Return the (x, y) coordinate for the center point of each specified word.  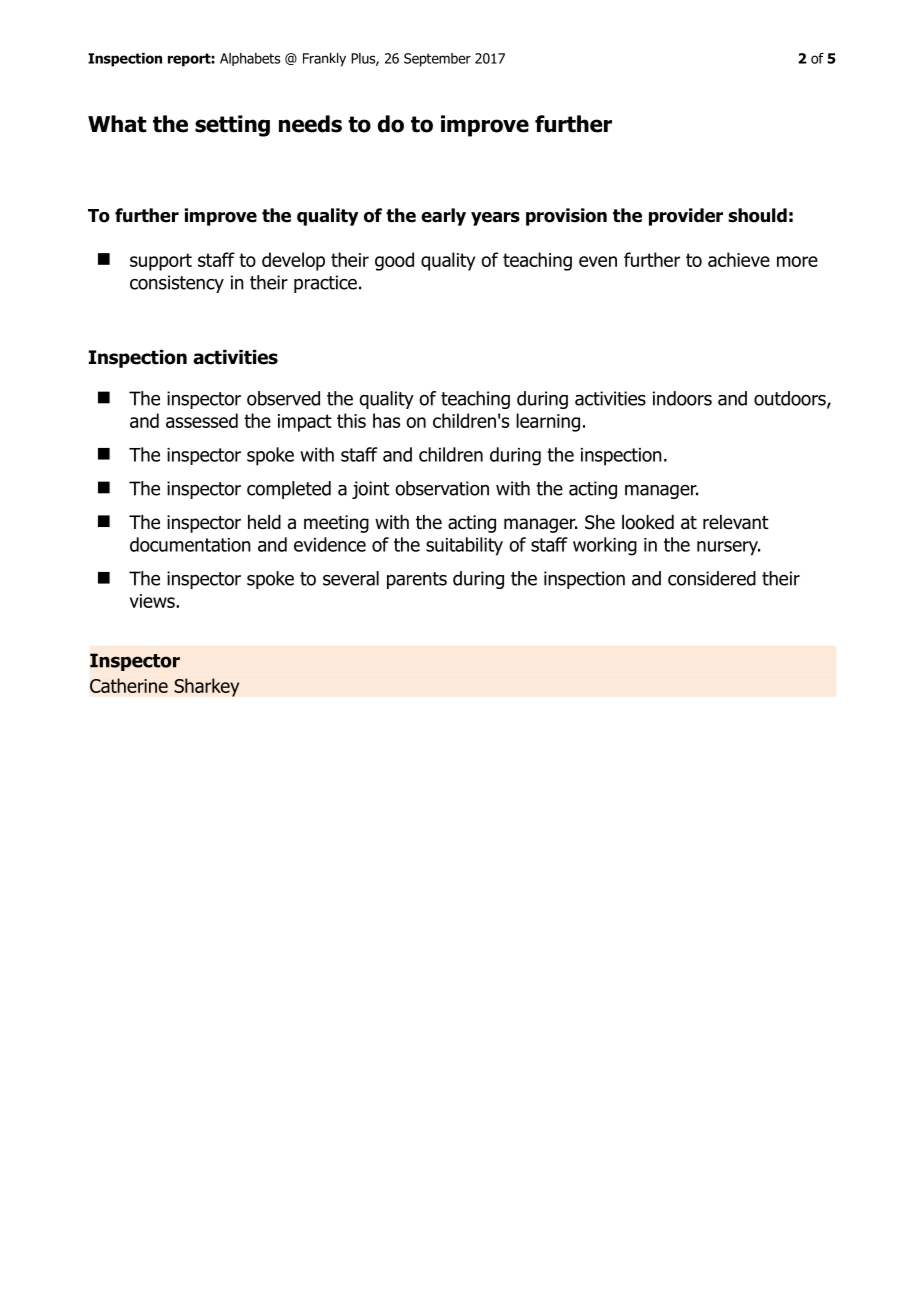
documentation (190, 544)
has (386, 420)
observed (283, 398)
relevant (736, 522)
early (443, 217)
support (161, 262)
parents (417, 580)
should (757, 215)
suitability (464, 546)
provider (686, 217)
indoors (682, 398)
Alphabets (250, 59)
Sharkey (207, 687)
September (437, 60)
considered (712, 578)
